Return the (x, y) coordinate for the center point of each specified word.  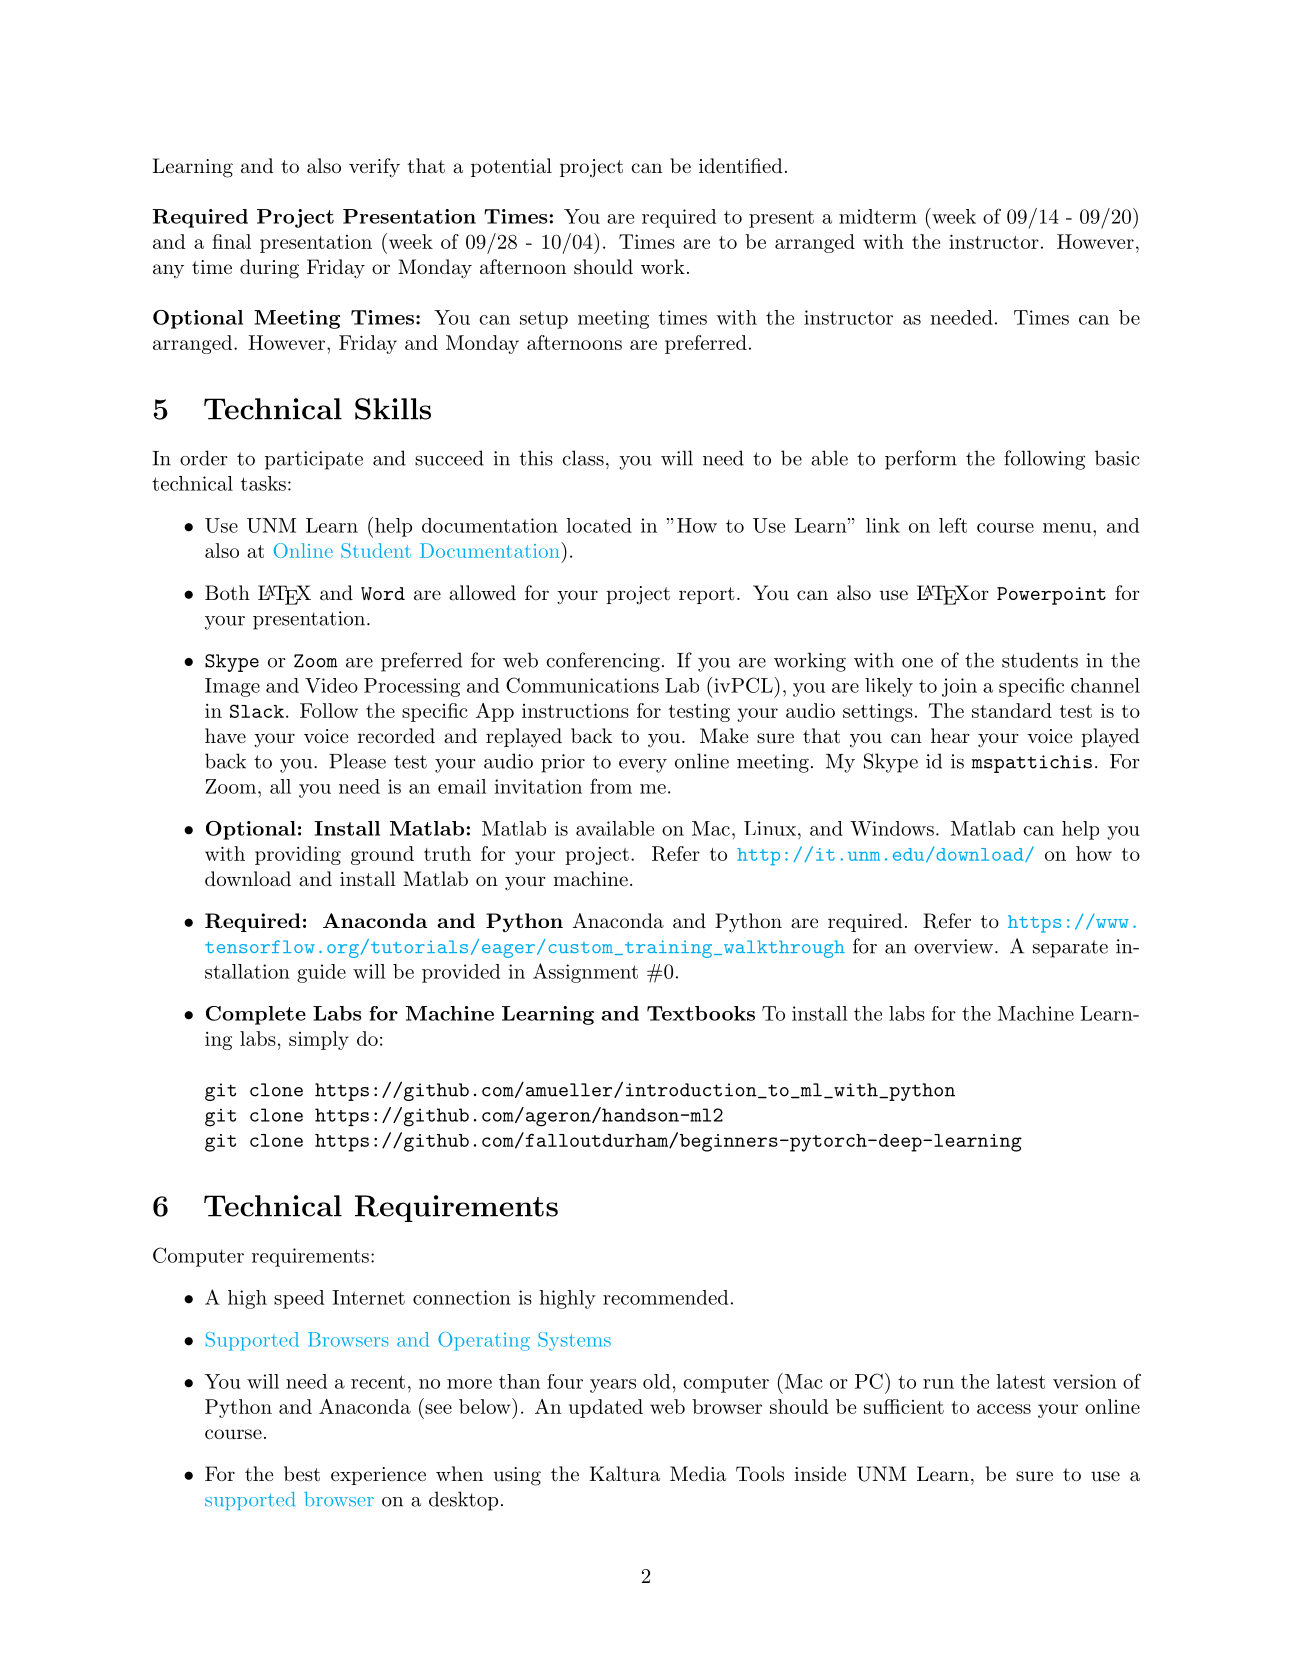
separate (1070, 949)
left (953, 525)
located (599, 525)
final (231, 241)
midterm (878, 216)
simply (319, 1040)
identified (741, 166)
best (302, 1473)
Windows (892, 828)
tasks (263, 483)
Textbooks (701, 1013)
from (611, 786)
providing (298, 855)
